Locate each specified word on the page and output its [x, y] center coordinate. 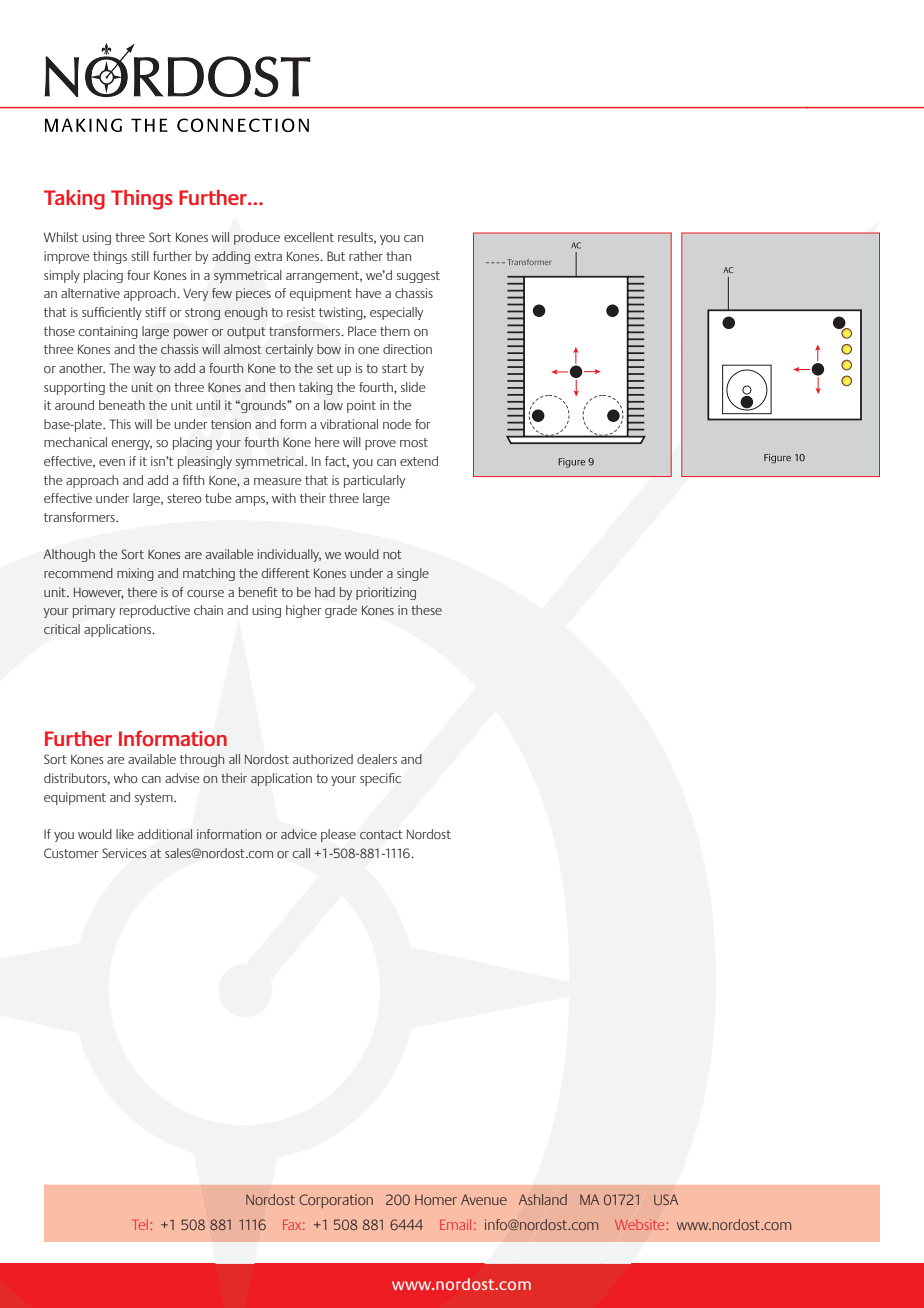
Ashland [543, 1199]
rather [366, 256]
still [140, 256]
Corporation [336, 1201]
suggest [418, 277]
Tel [141, 1224]
